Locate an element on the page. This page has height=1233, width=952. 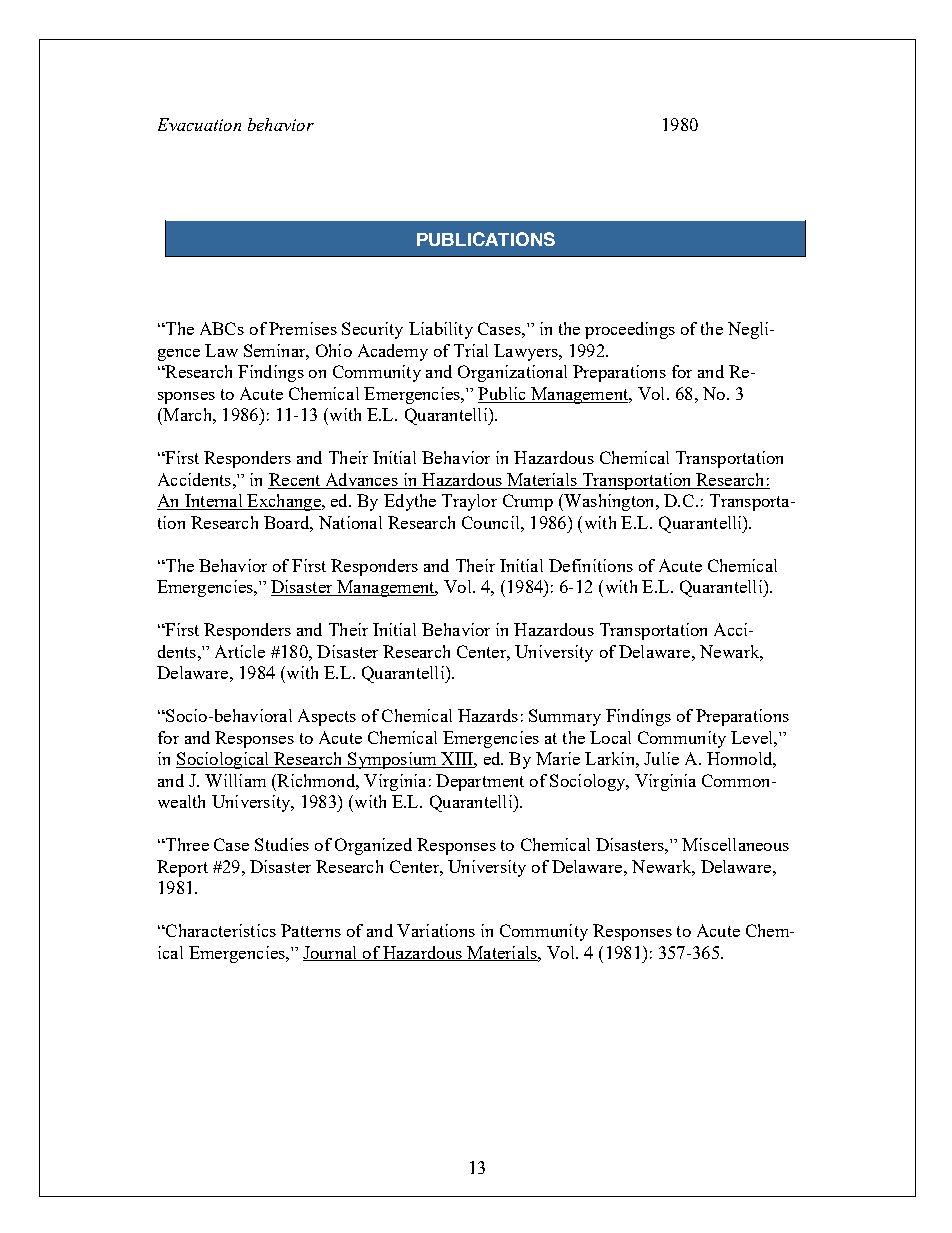
Hazards is located at coordinates (488, 715).
